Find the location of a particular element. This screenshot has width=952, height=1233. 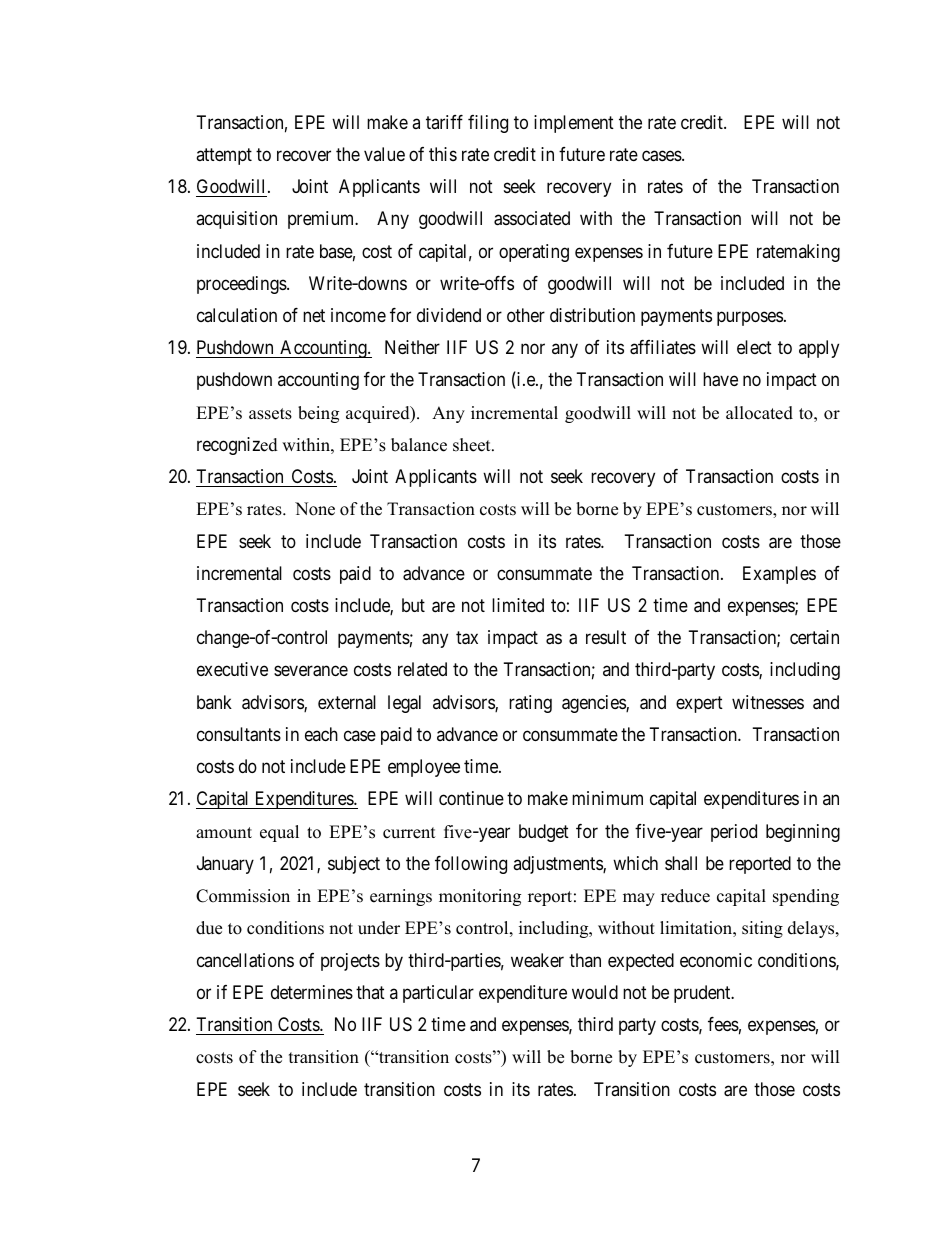

attempt is located at coordinates (224, 156).
